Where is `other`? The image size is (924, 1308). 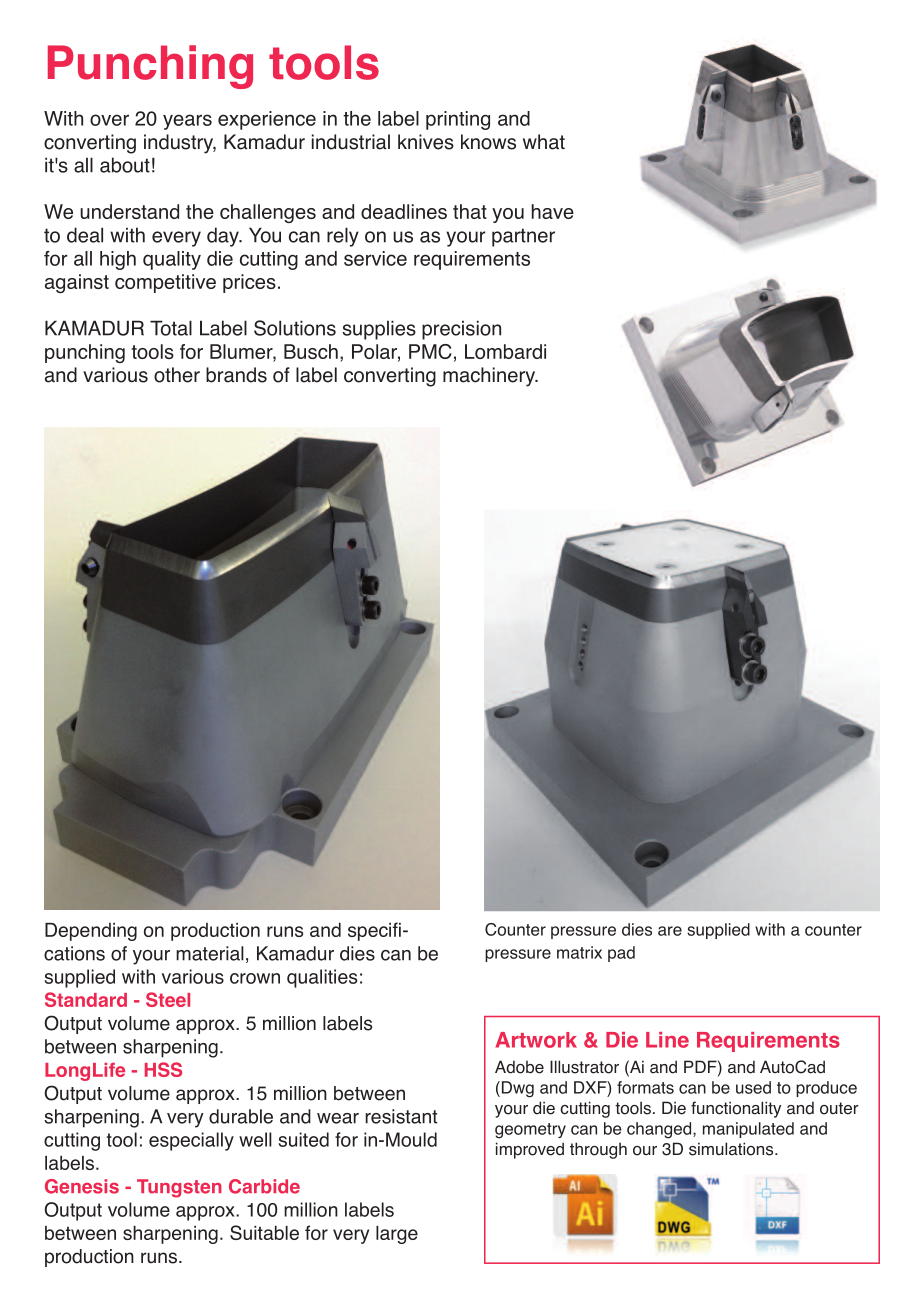
other is located at coordinates (177, 375).
